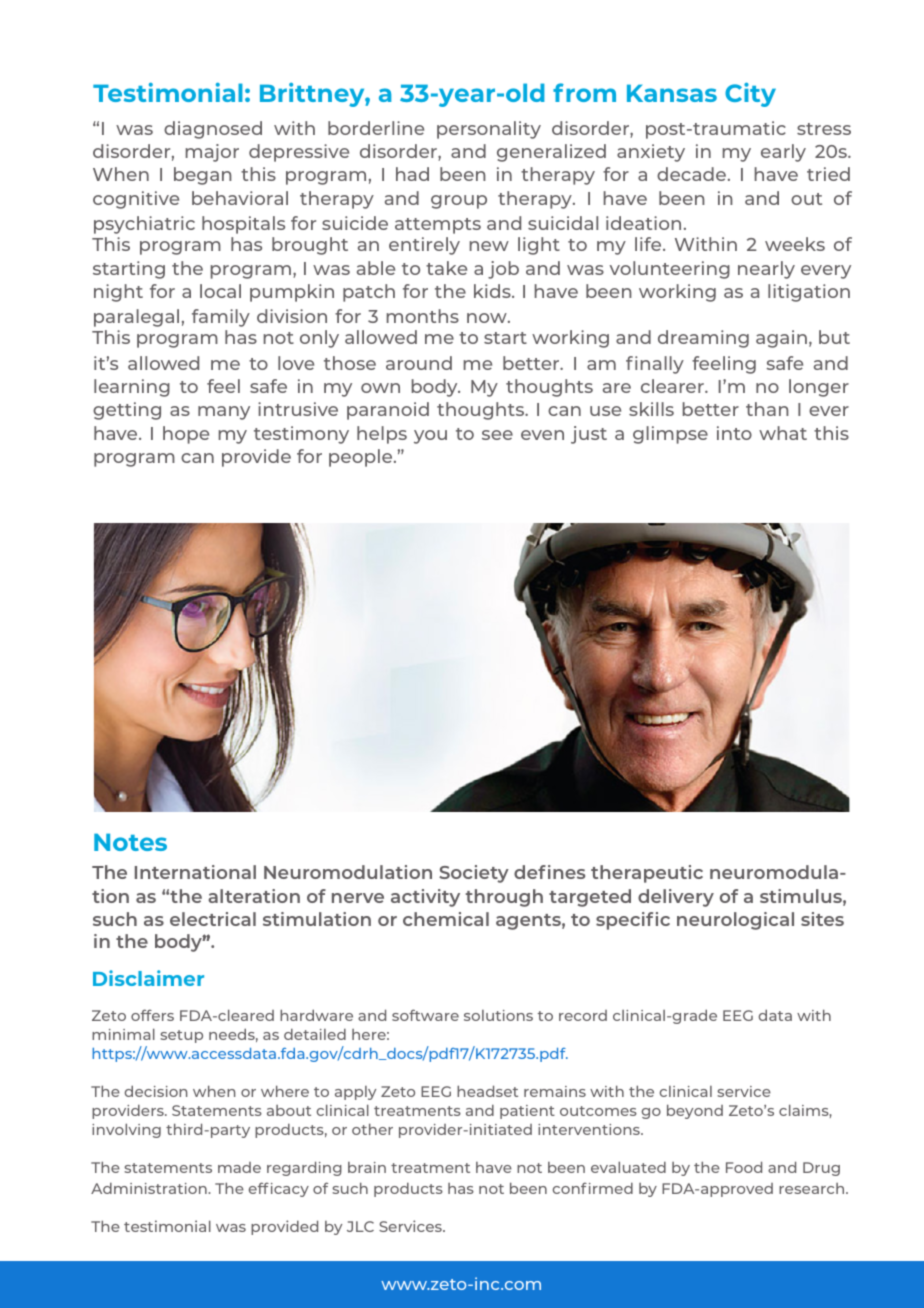 Image resolution: width=924 pixels, height=1308 pixels. What do you see at coordinates (239, 1167) in the document?
I see `made` at bounding box center [239, 1167].
